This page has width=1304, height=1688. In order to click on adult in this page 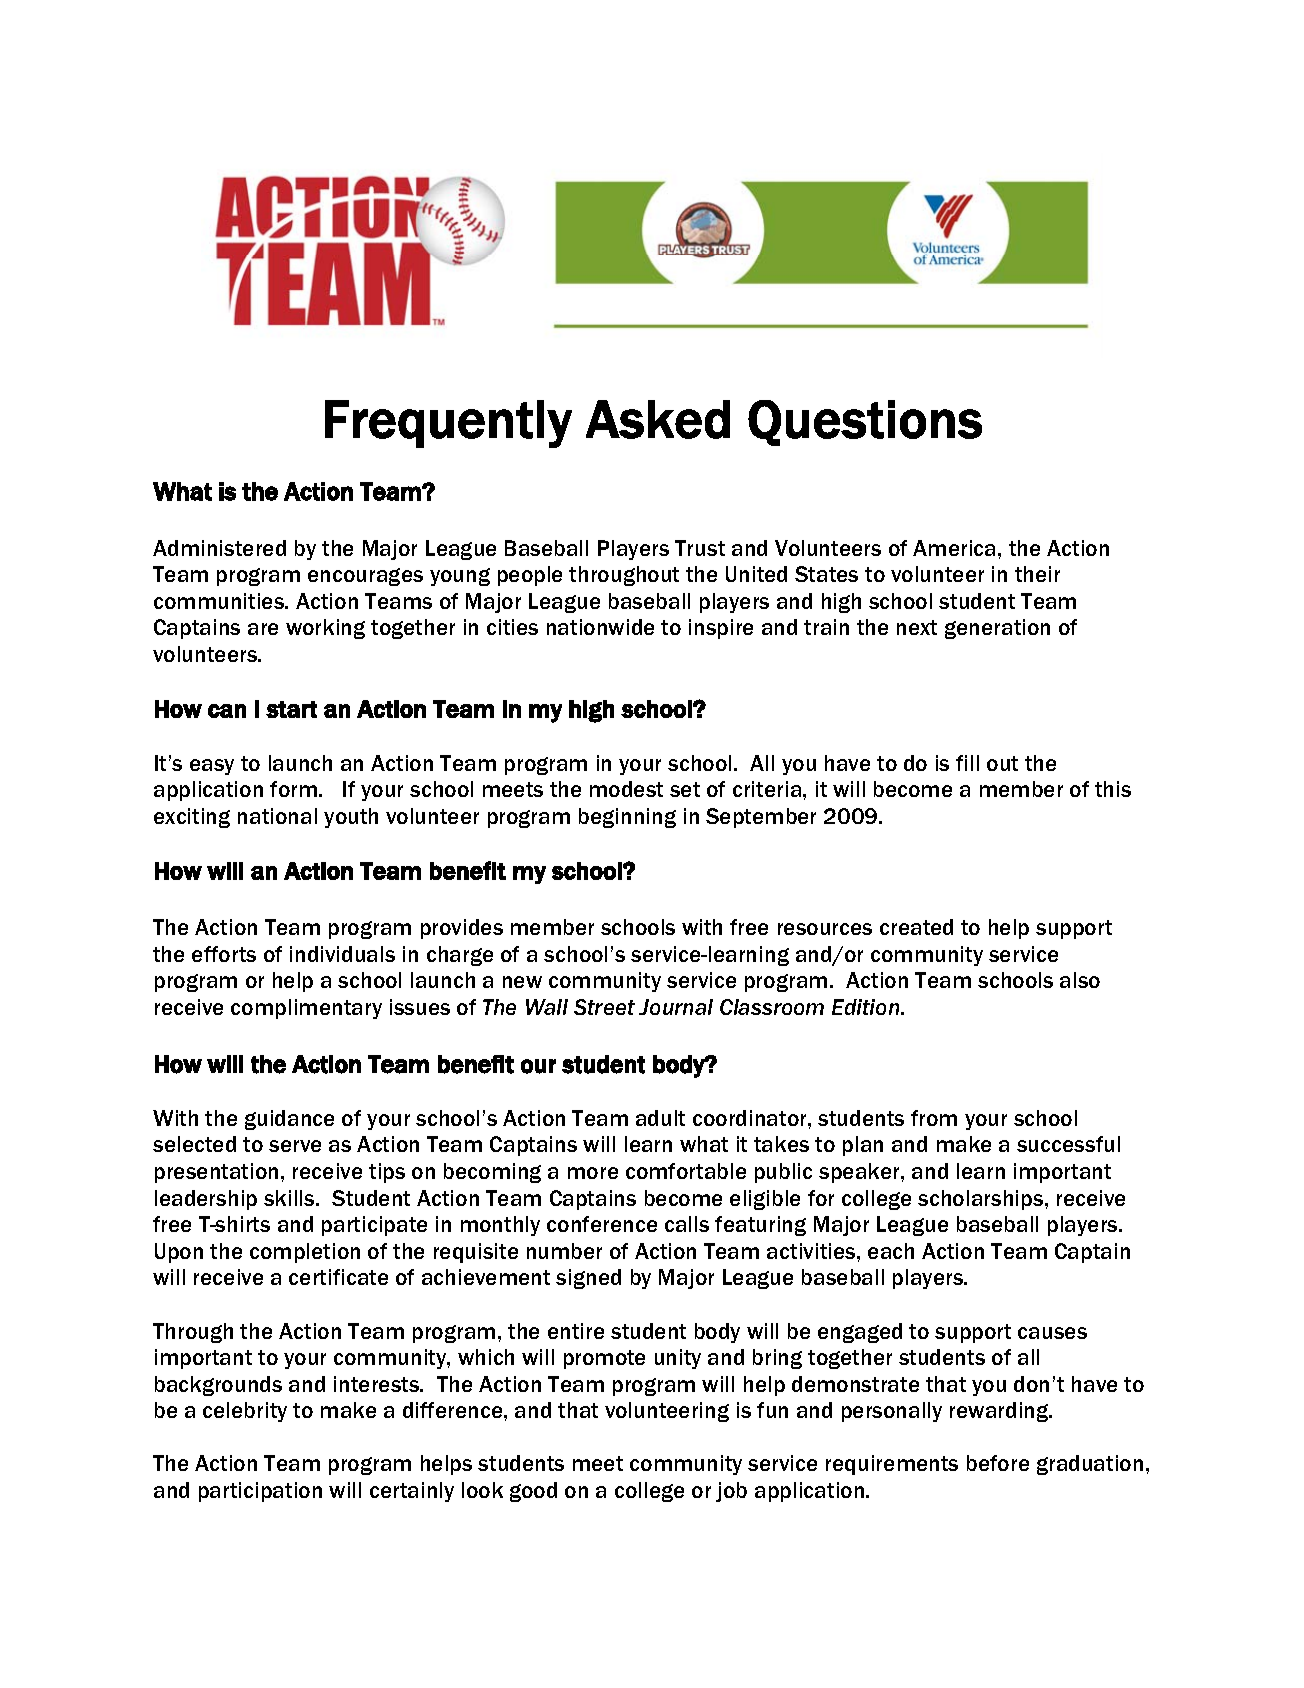, I will do `click(660, 1118)`.
